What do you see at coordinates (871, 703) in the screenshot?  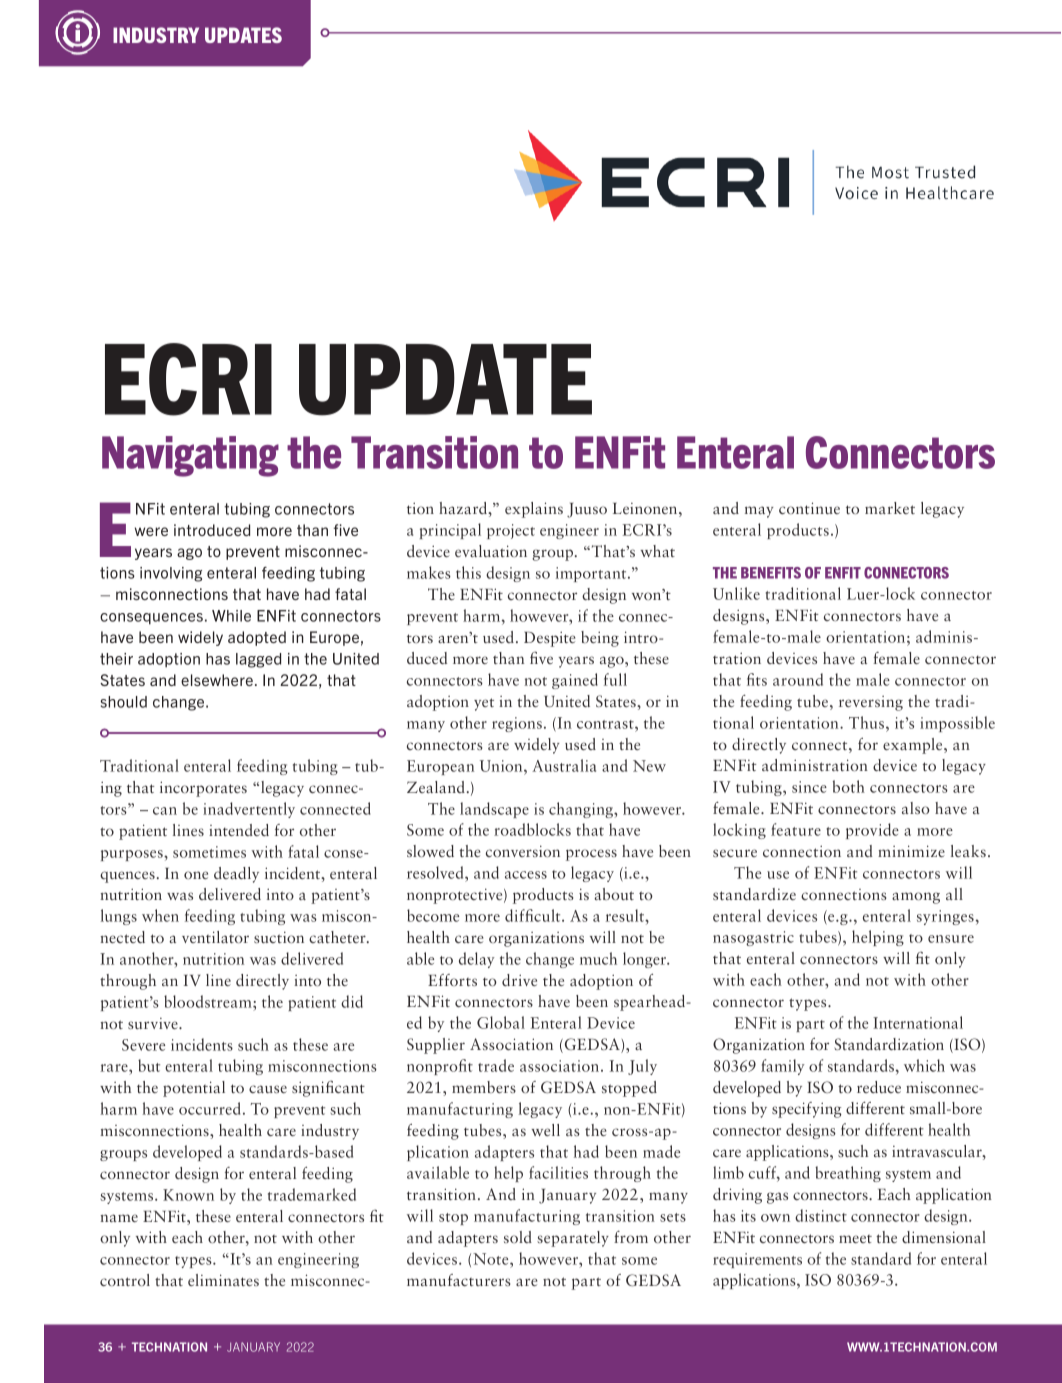 I see `reversing` at bounding box center [871, 703].
